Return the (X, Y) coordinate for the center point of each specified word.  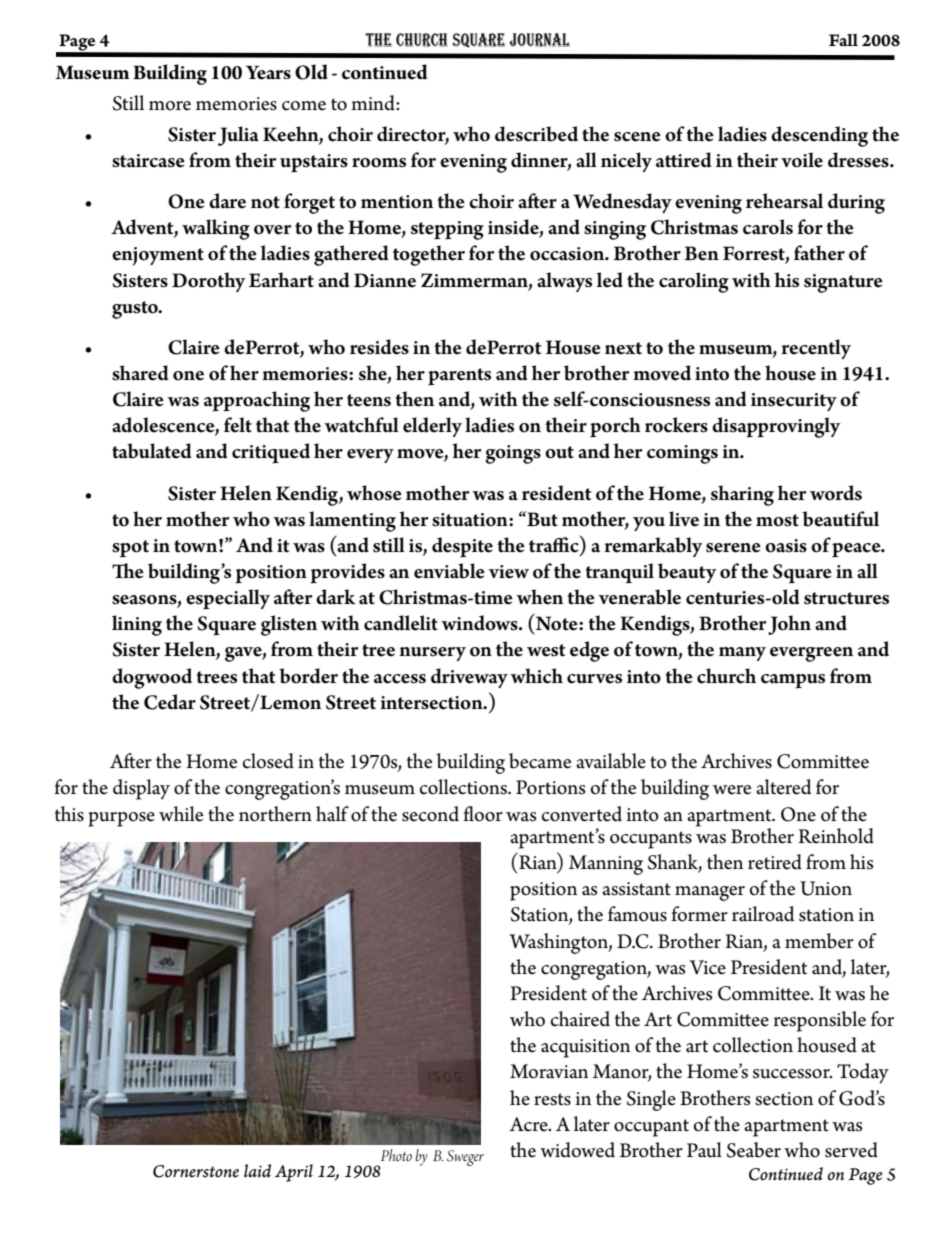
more (170, 106)
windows (480, 623)
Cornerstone (196, 1171)
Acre (529, 1124)
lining (137, 625)
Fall (843, 40)
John (789, 625)
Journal (539, 40)
